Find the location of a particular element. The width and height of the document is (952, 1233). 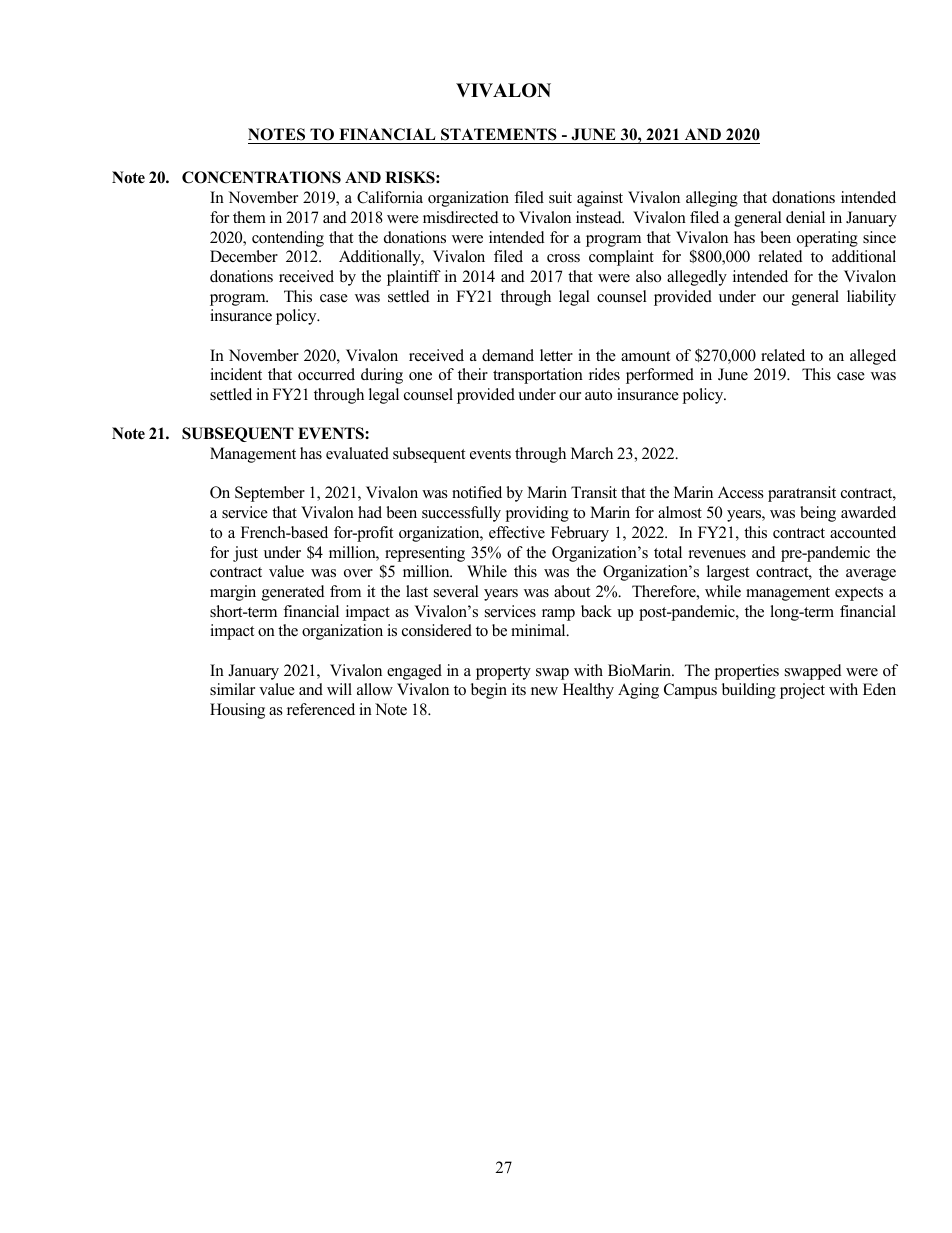

liability is located at coordinates (871, 298).
